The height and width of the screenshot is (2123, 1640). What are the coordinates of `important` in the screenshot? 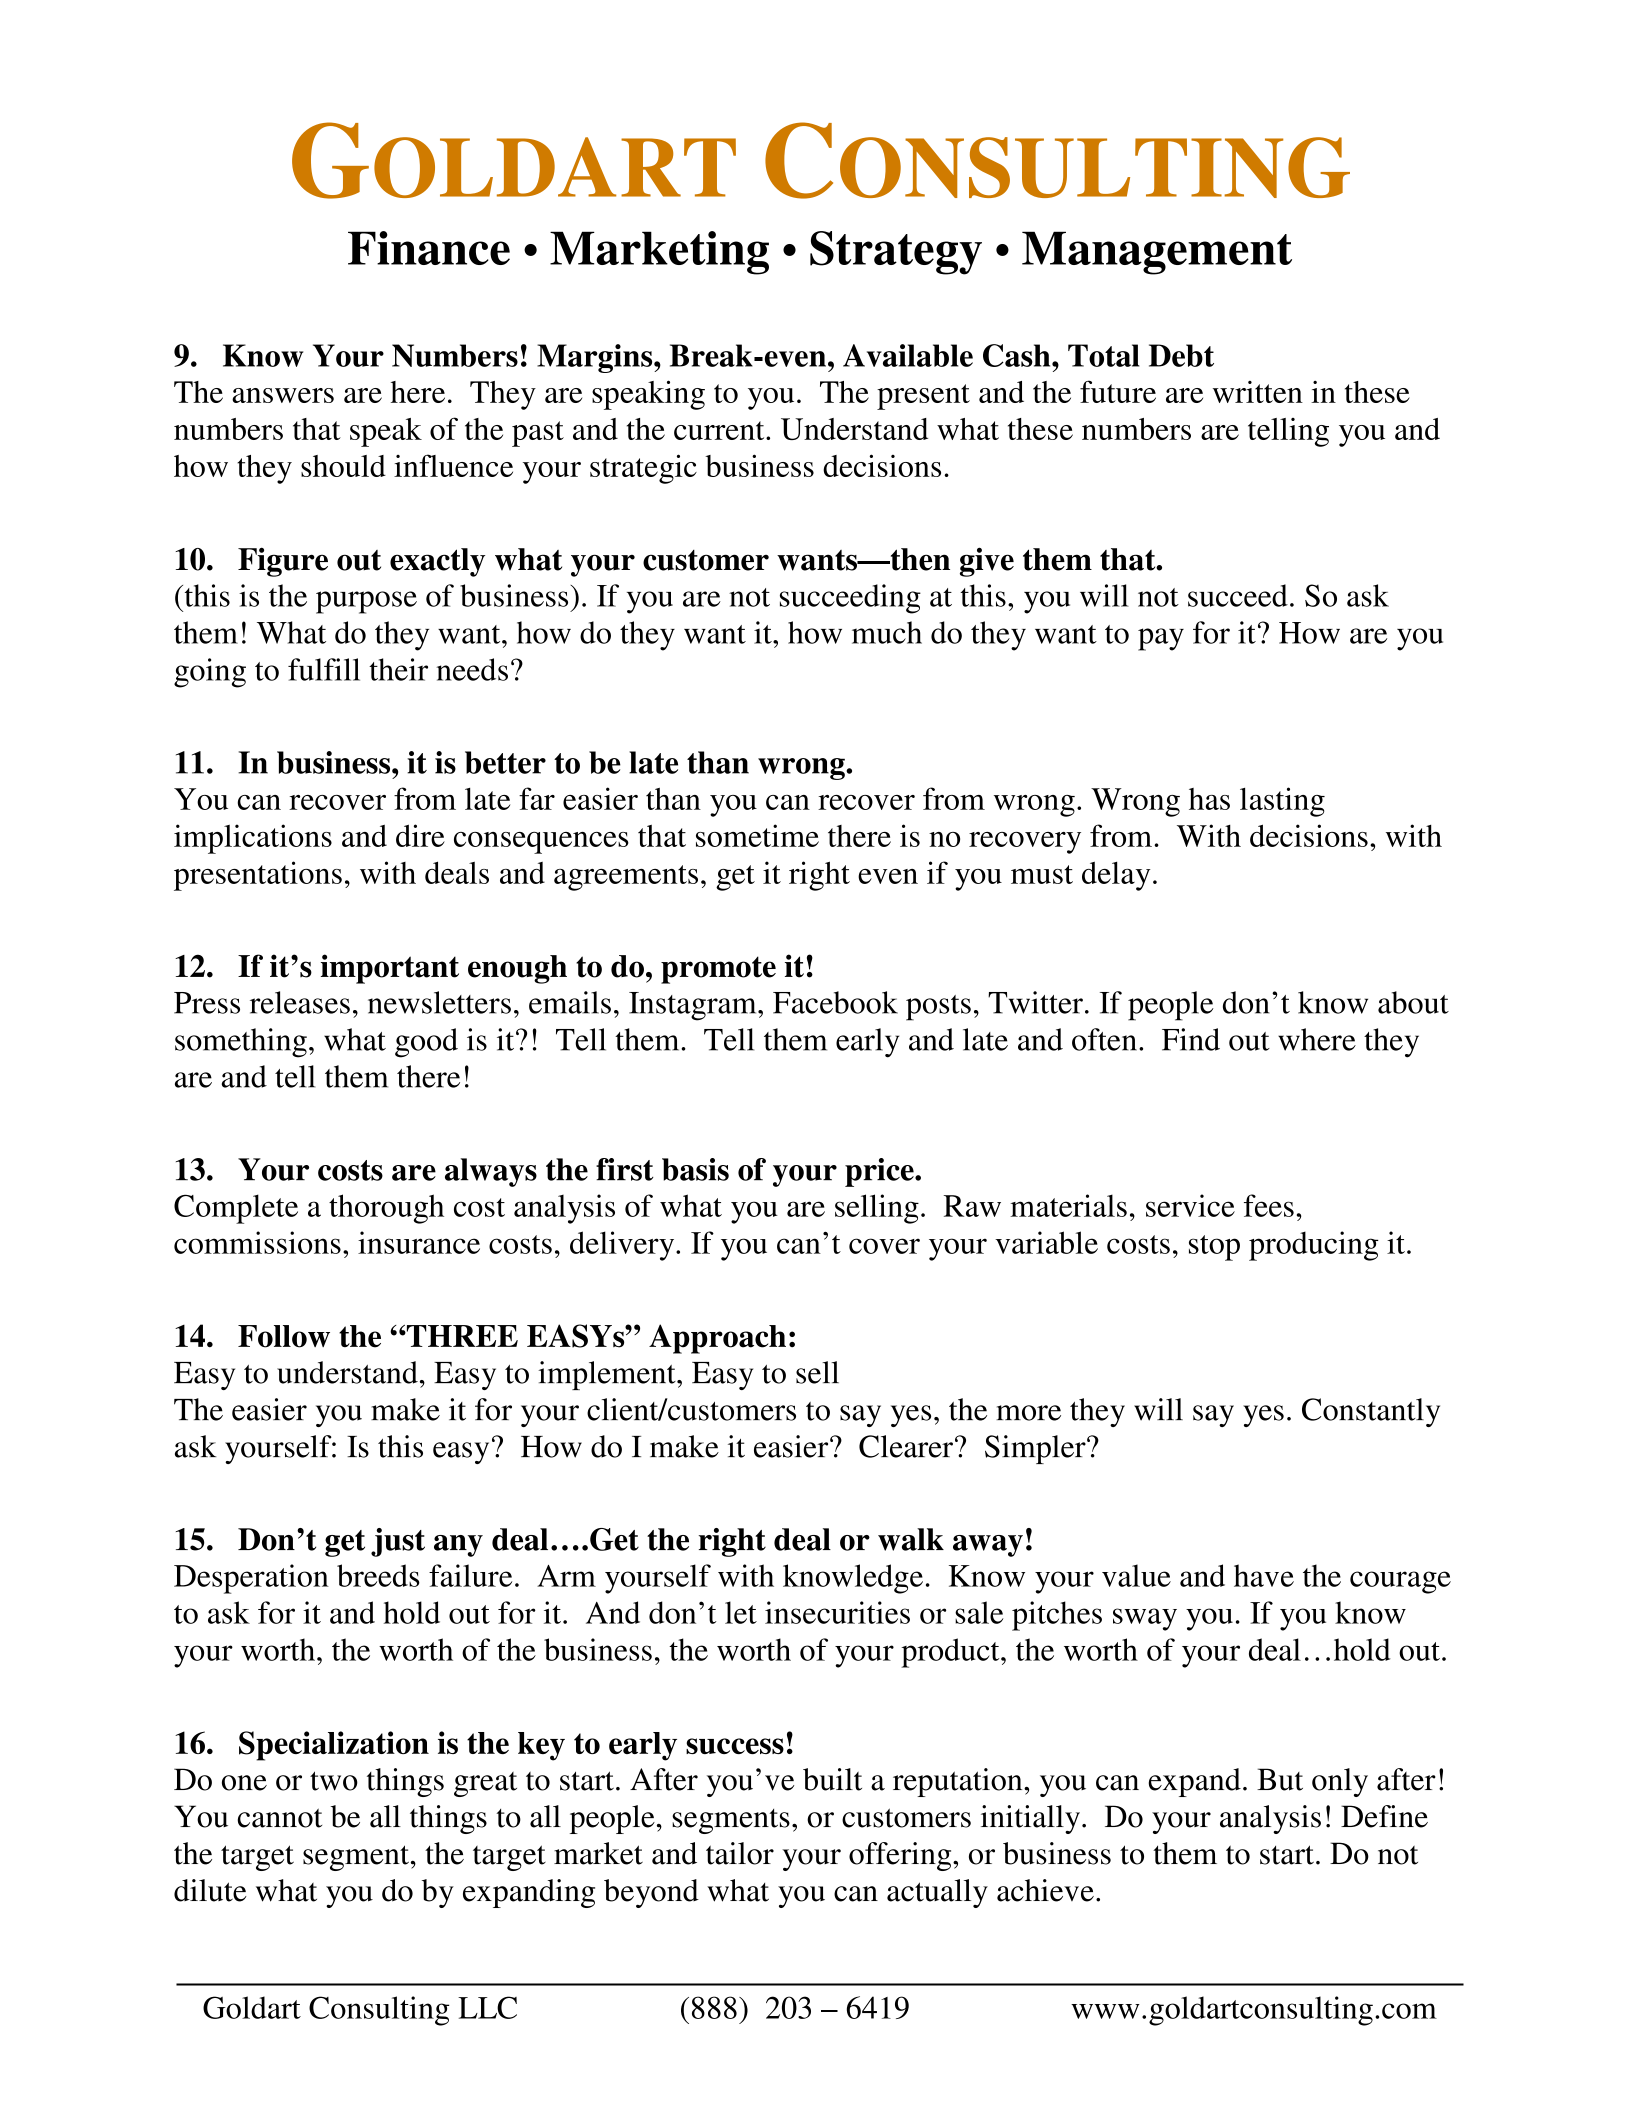 It's located at (390, 969).
